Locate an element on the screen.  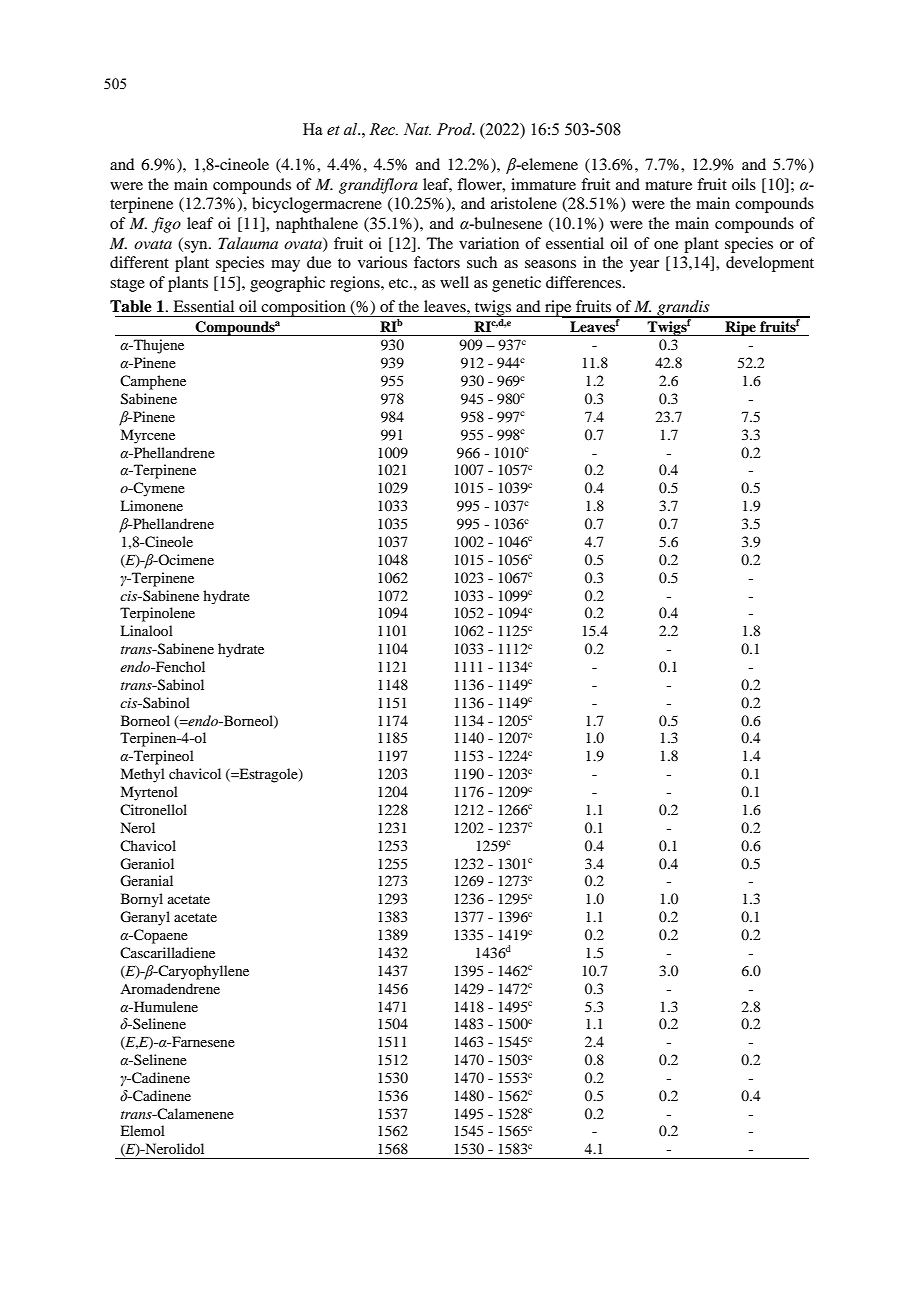
Linalool is located at coordinates (146, 630).
